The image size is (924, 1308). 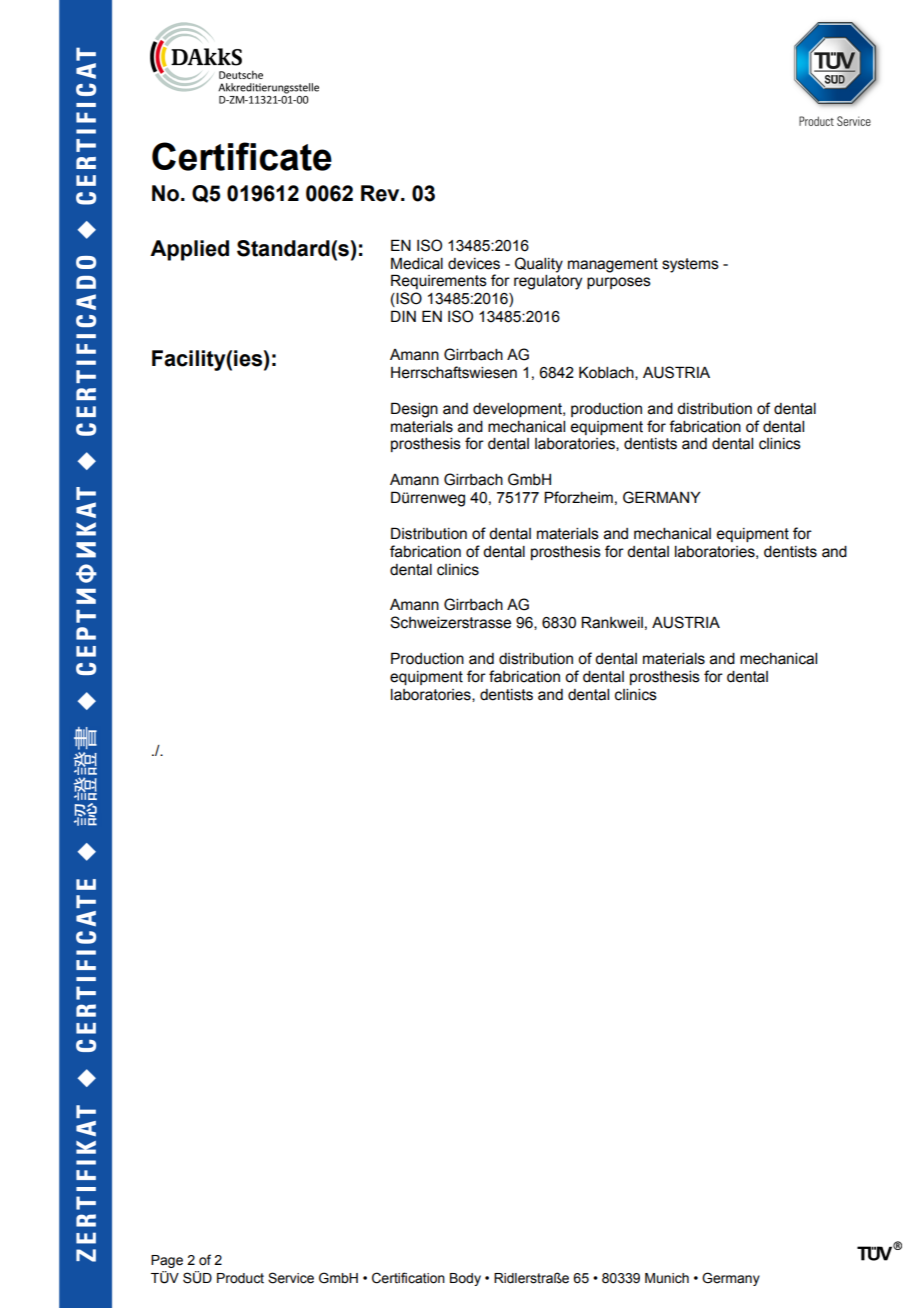 I want to click on purposes, so click(x=619, y=283).
